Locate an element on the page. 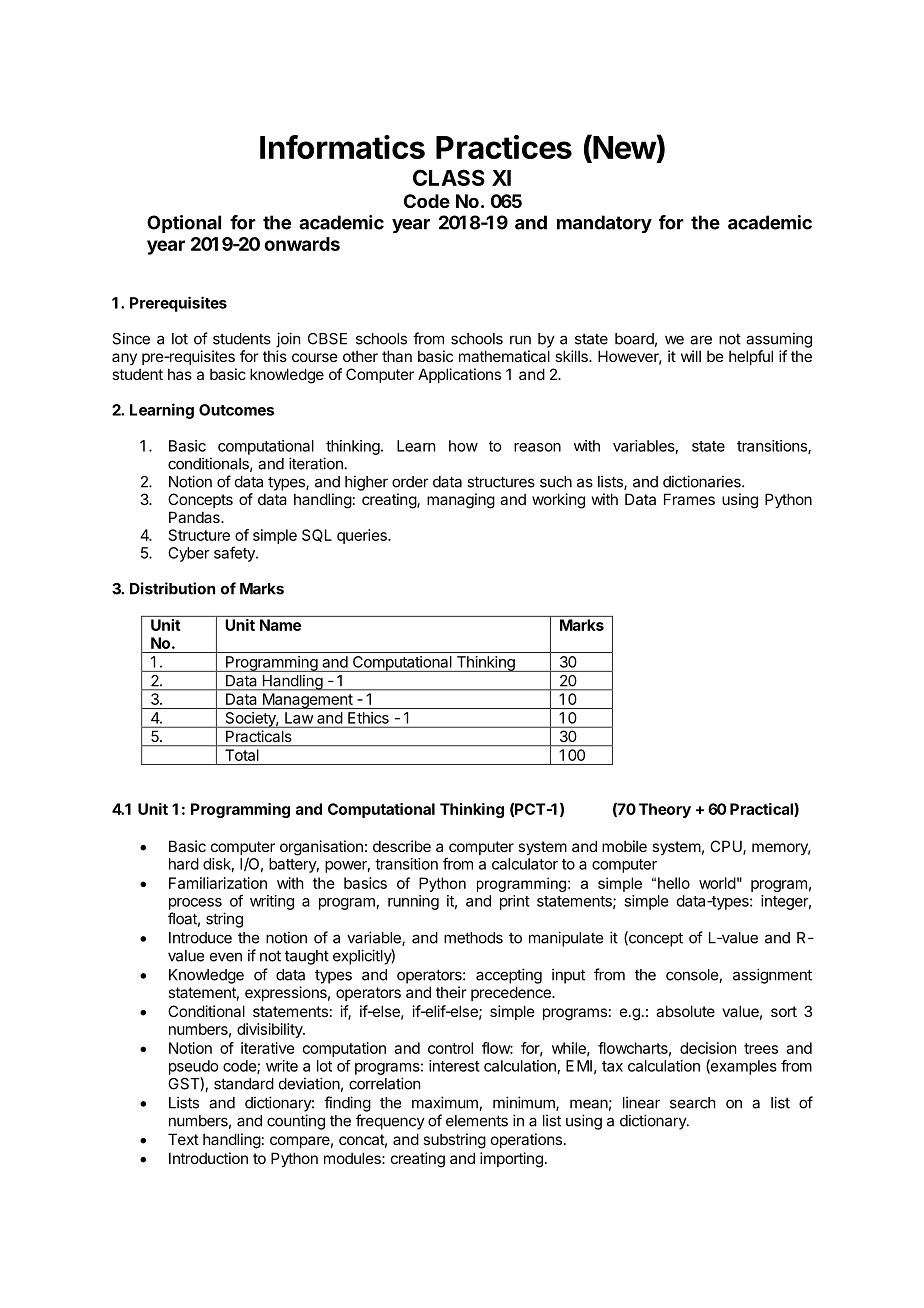  Frames is located at coordinates (689, 499).
